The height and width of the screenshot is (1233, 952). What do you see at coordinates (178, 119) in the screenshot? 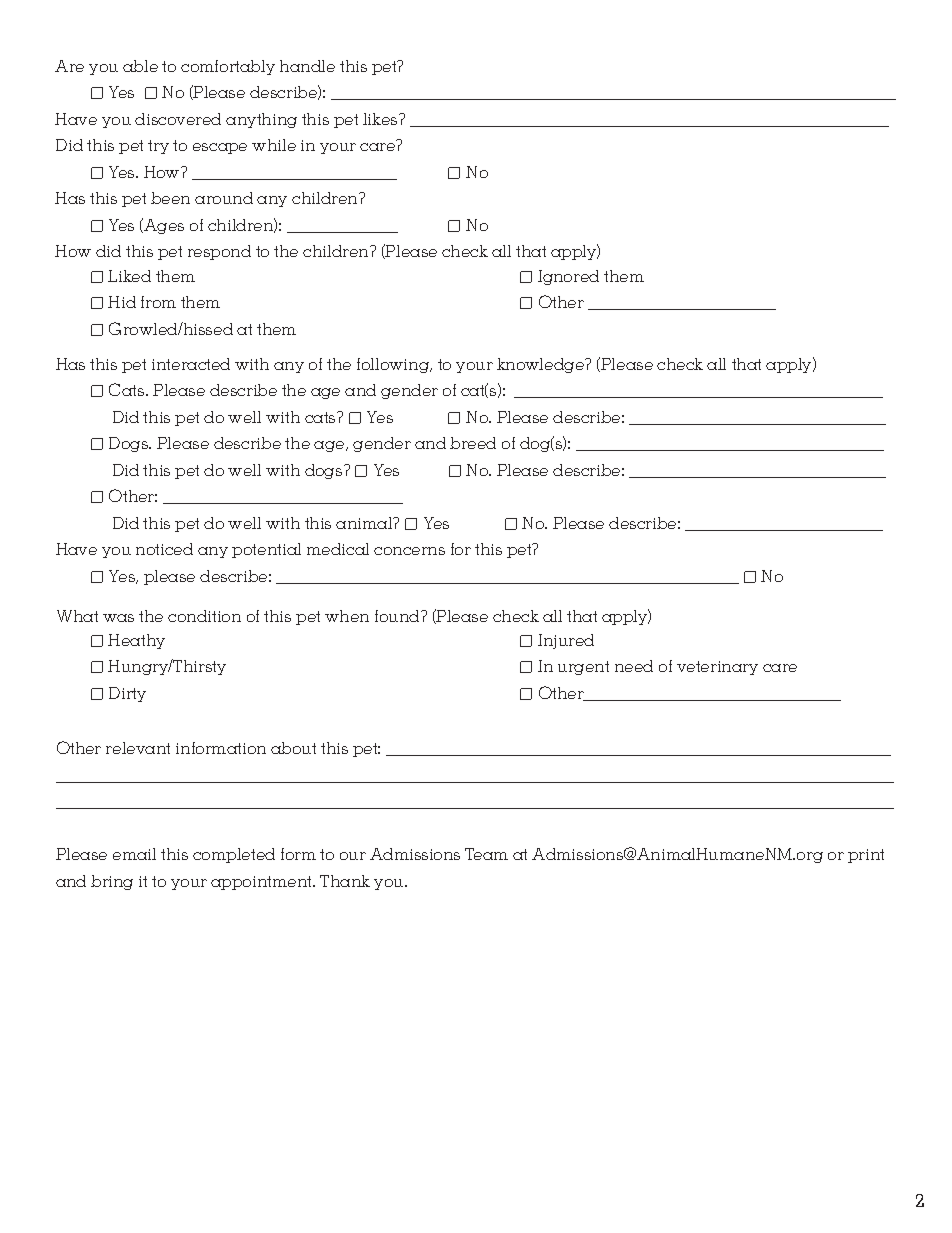
I see `discovered` at bounding box center [178, 119].
